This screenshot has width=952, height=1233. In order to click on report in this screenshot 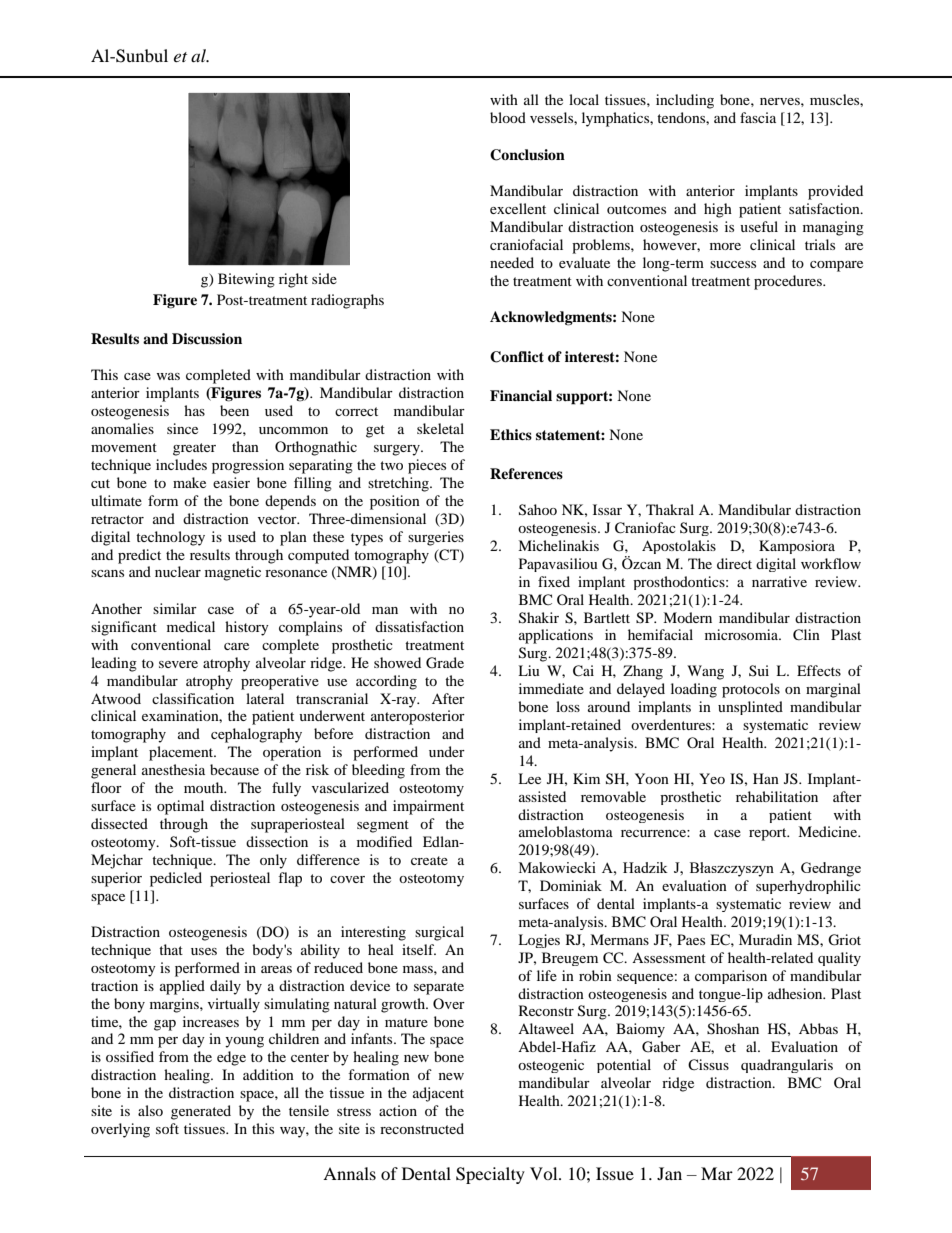, I will do `click(769, 834)`.
